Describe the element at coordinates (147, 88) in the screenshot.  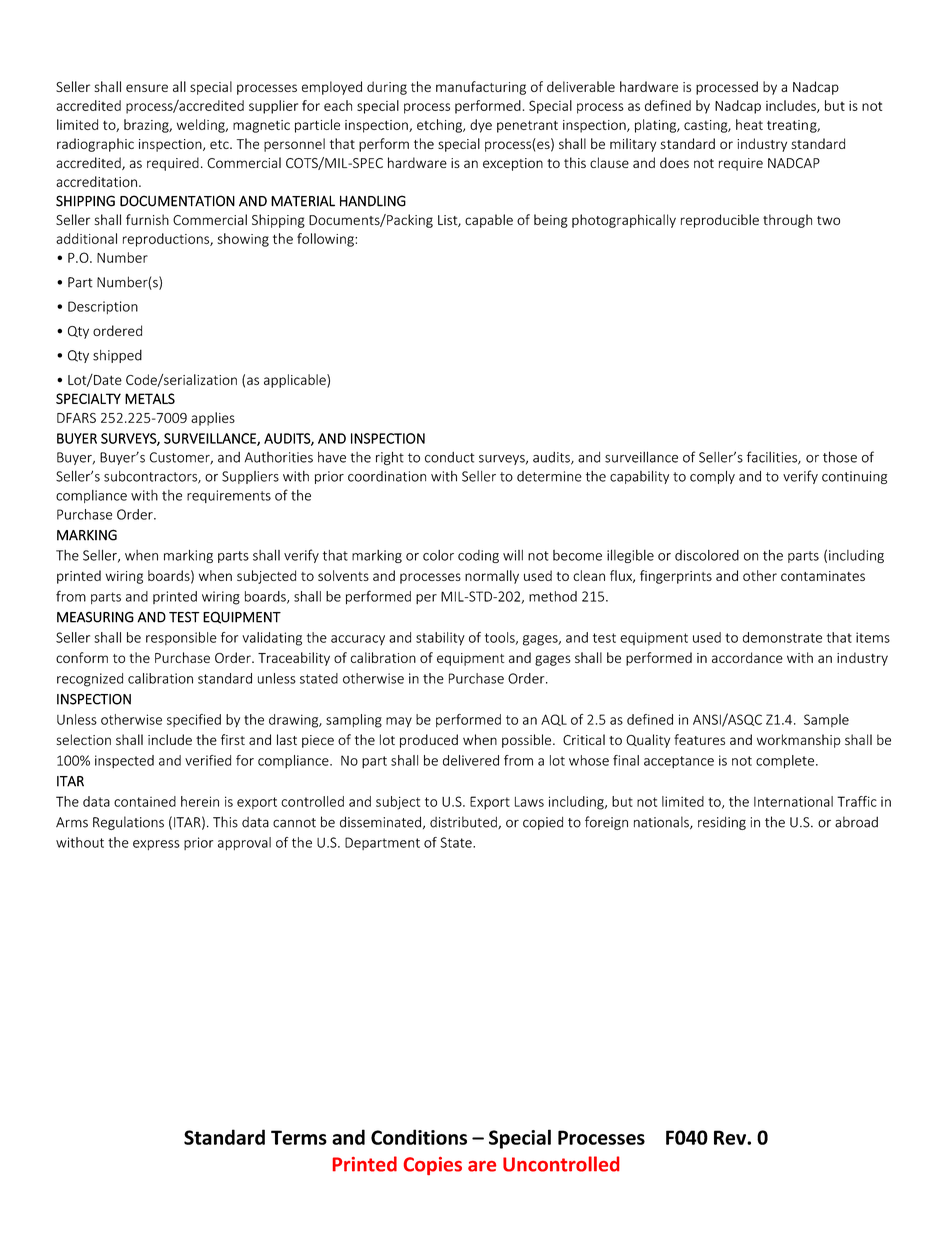
I see `ensure` at that location.
